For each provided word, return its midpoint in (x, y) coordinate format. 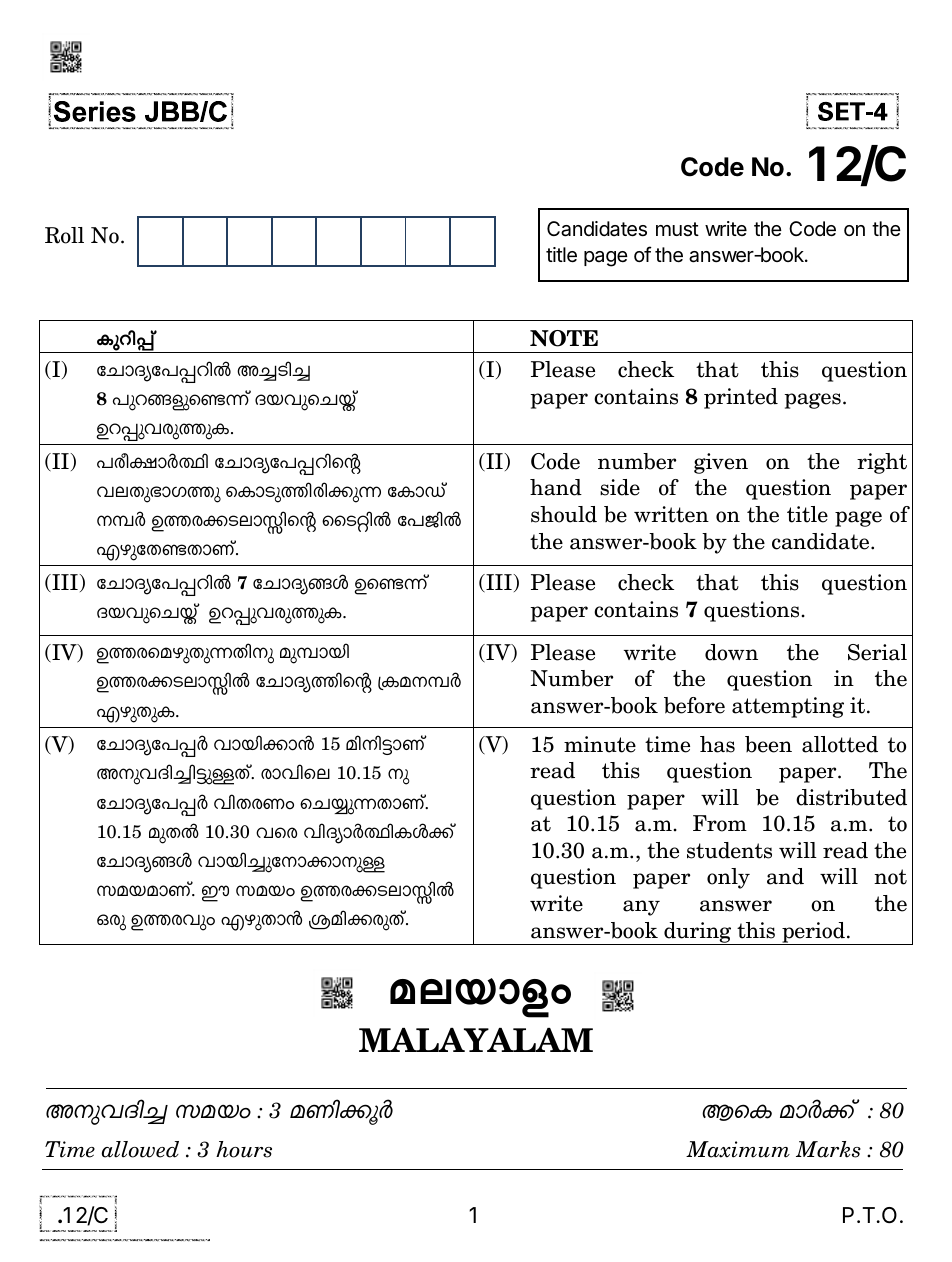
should (564, 514)
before (694, 705)
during (698, 933)
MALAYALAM (476, 1040)
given (721, 463)
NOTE (564, 338)
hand (556, 487)
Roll (64, 235)
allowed (140, 1149)
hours (244, 1149)
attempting (788, 707)
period (813, 933)
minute (600, 744)
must (677, 229)
